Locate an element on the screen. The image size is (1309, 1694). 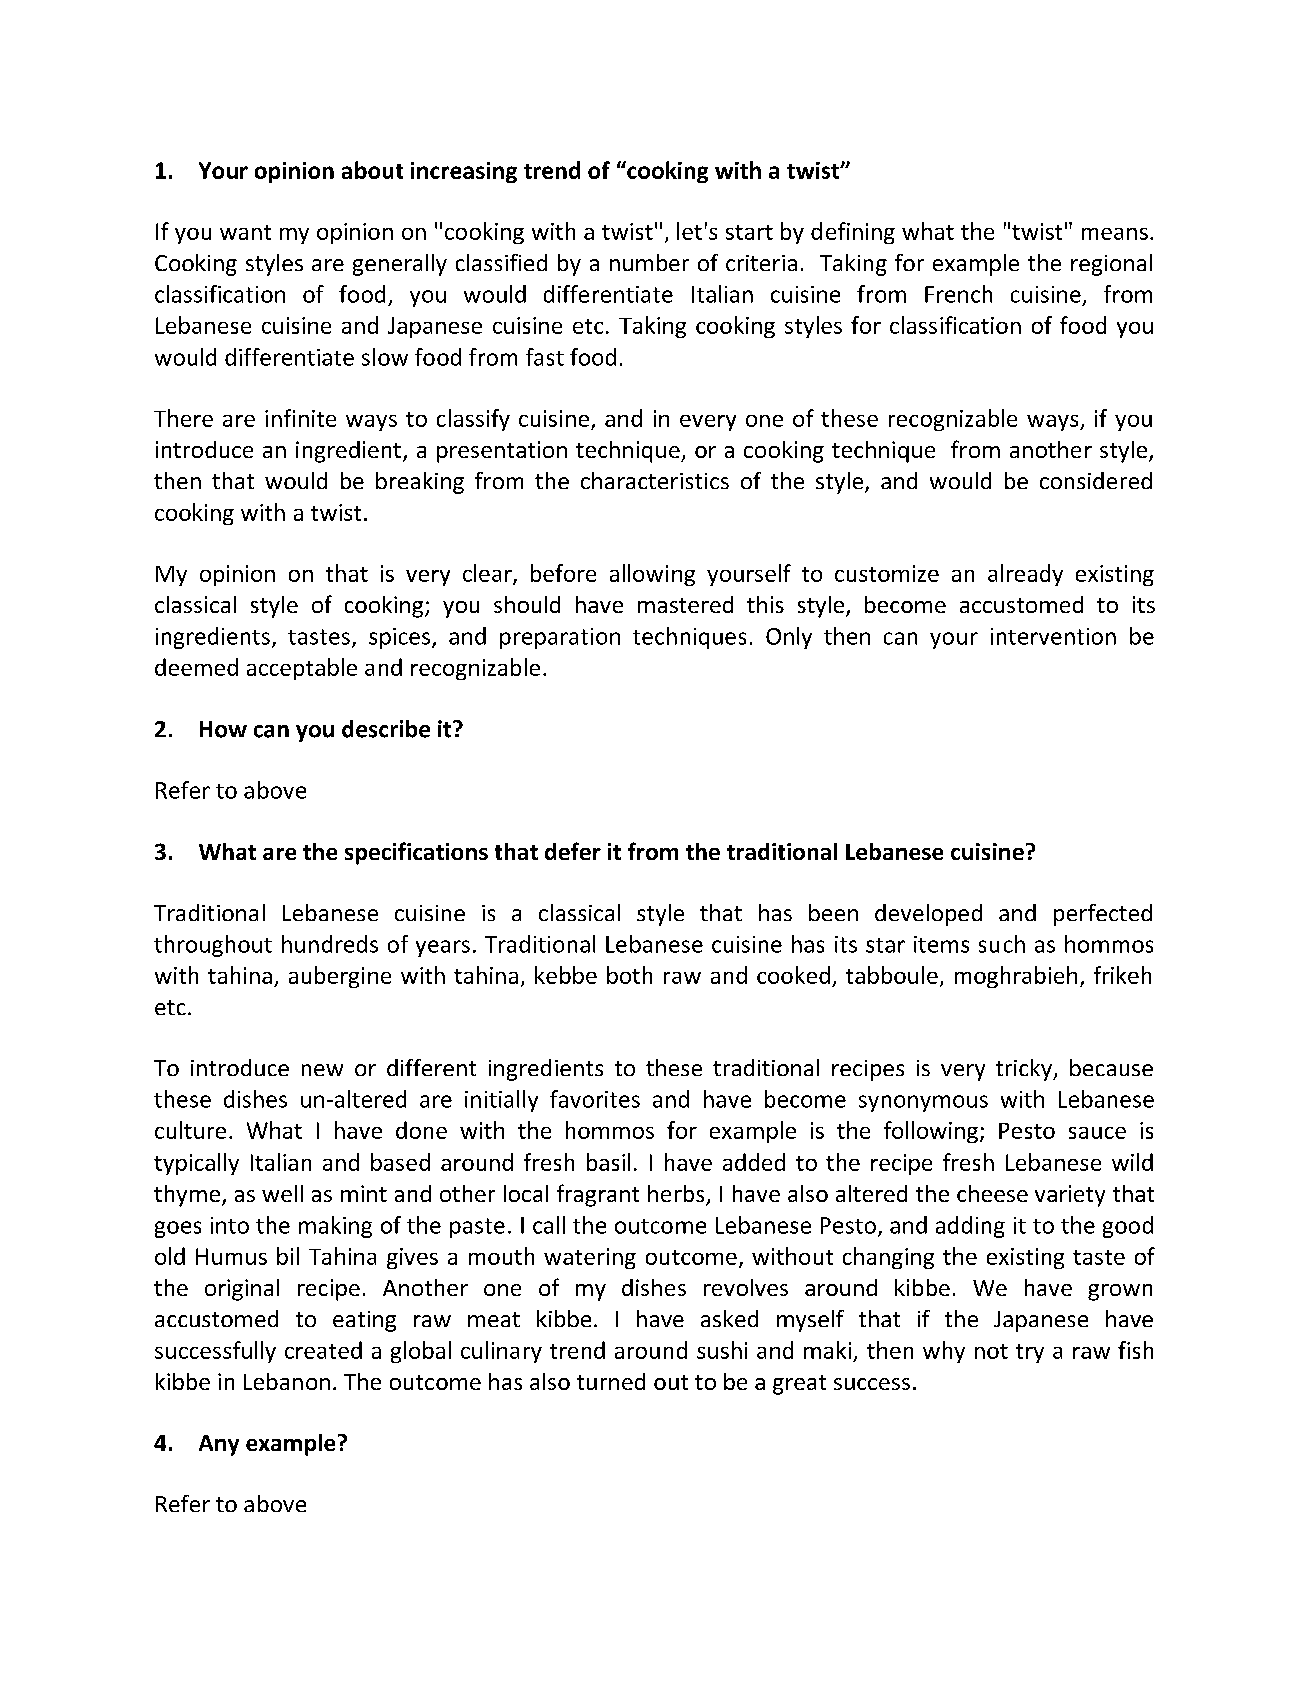
tricky is located at coordinates (1025, 1070).
